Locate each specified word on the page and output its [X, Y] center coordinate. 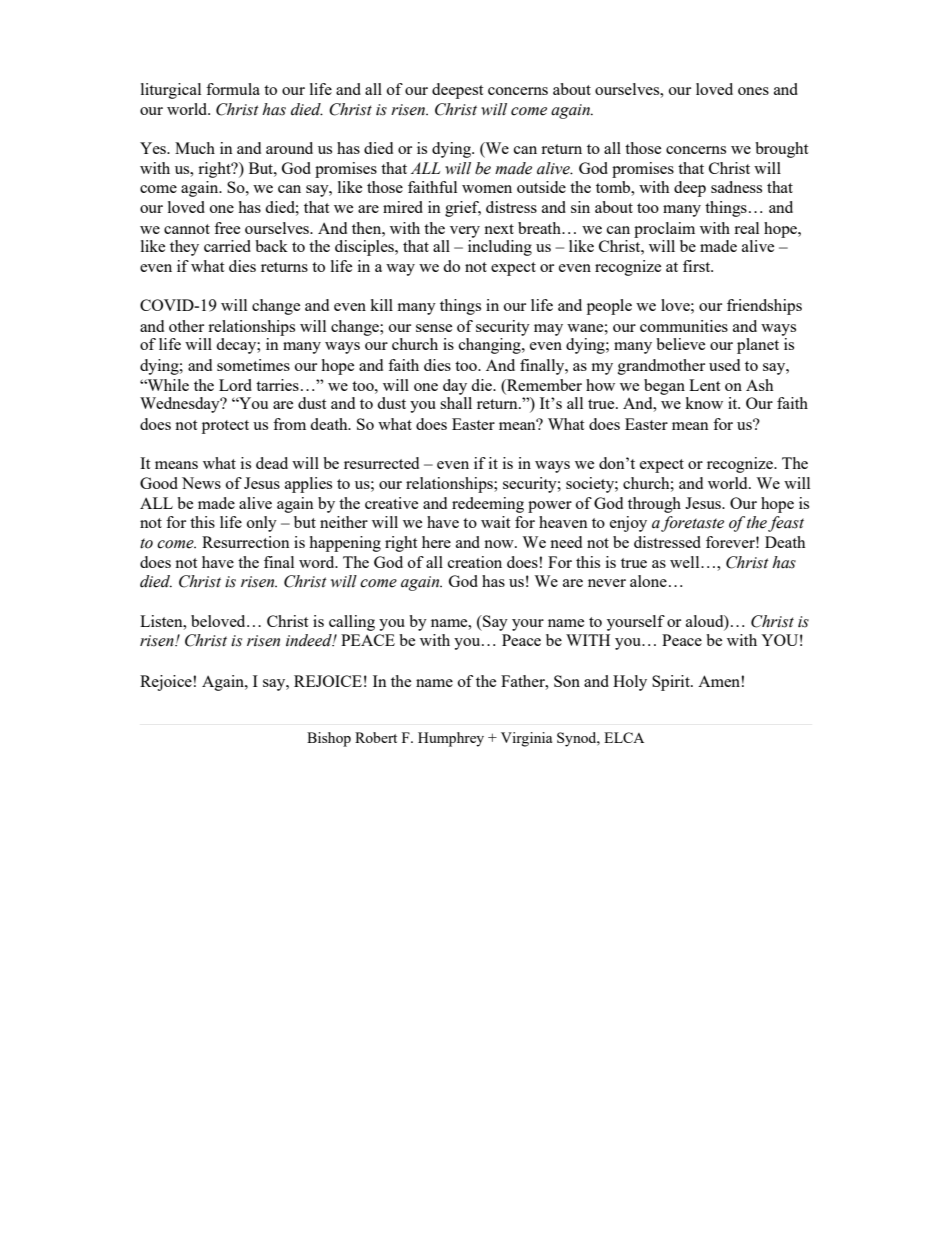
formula [233, 89]
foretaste [692, 524]
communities [684, 326]
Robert [376, 737]
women [487, 189]
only [262, 524]
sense [434, 328]
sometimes [253, 365]
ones [753, 91]
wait [495, 522]
